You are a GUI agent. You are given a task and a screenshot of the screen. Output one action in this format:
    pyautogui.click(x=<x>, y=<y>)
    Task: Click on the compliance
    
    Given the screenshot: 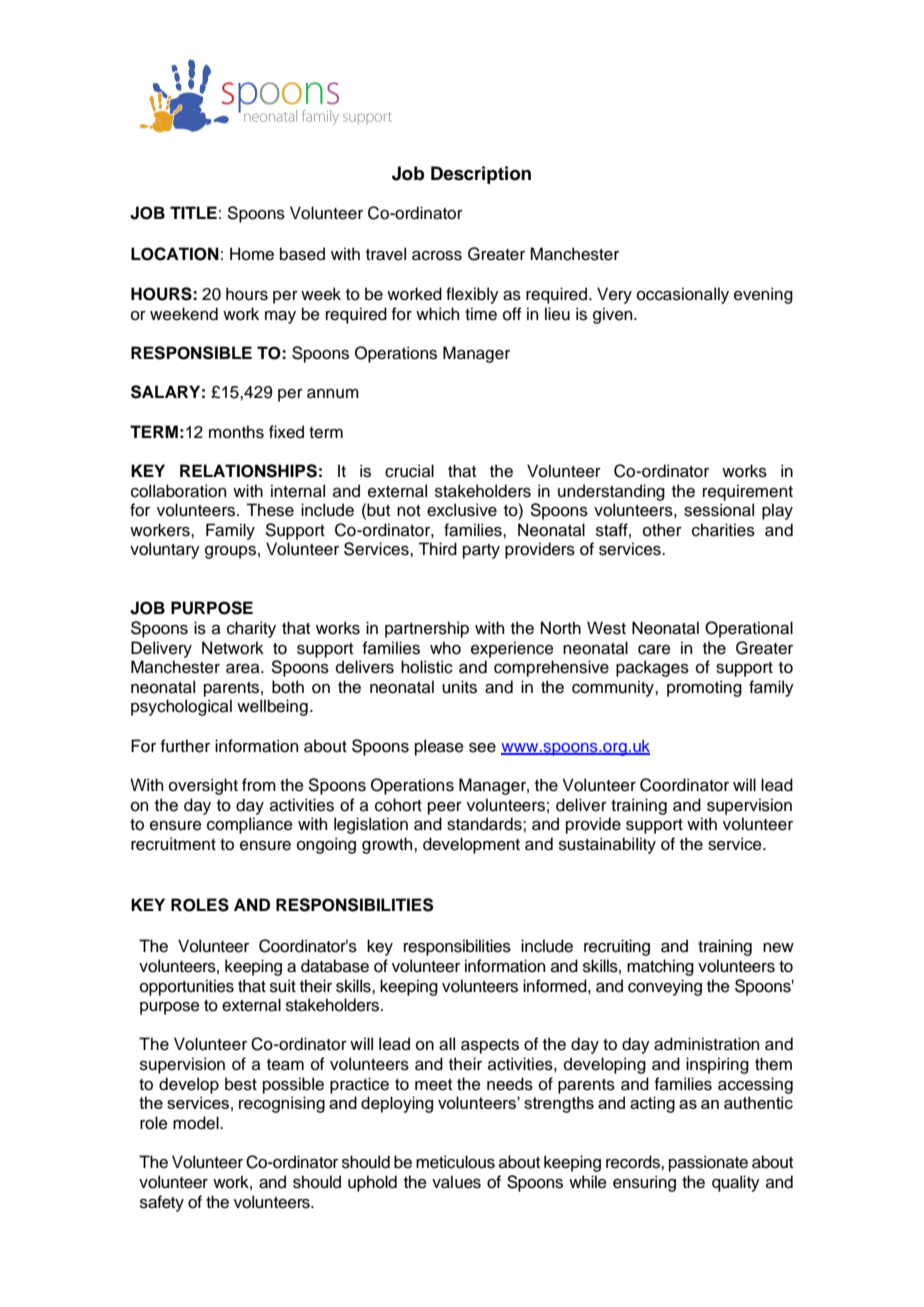 What is the action you would take?
    pyautogui.click(x=250, y=825)
